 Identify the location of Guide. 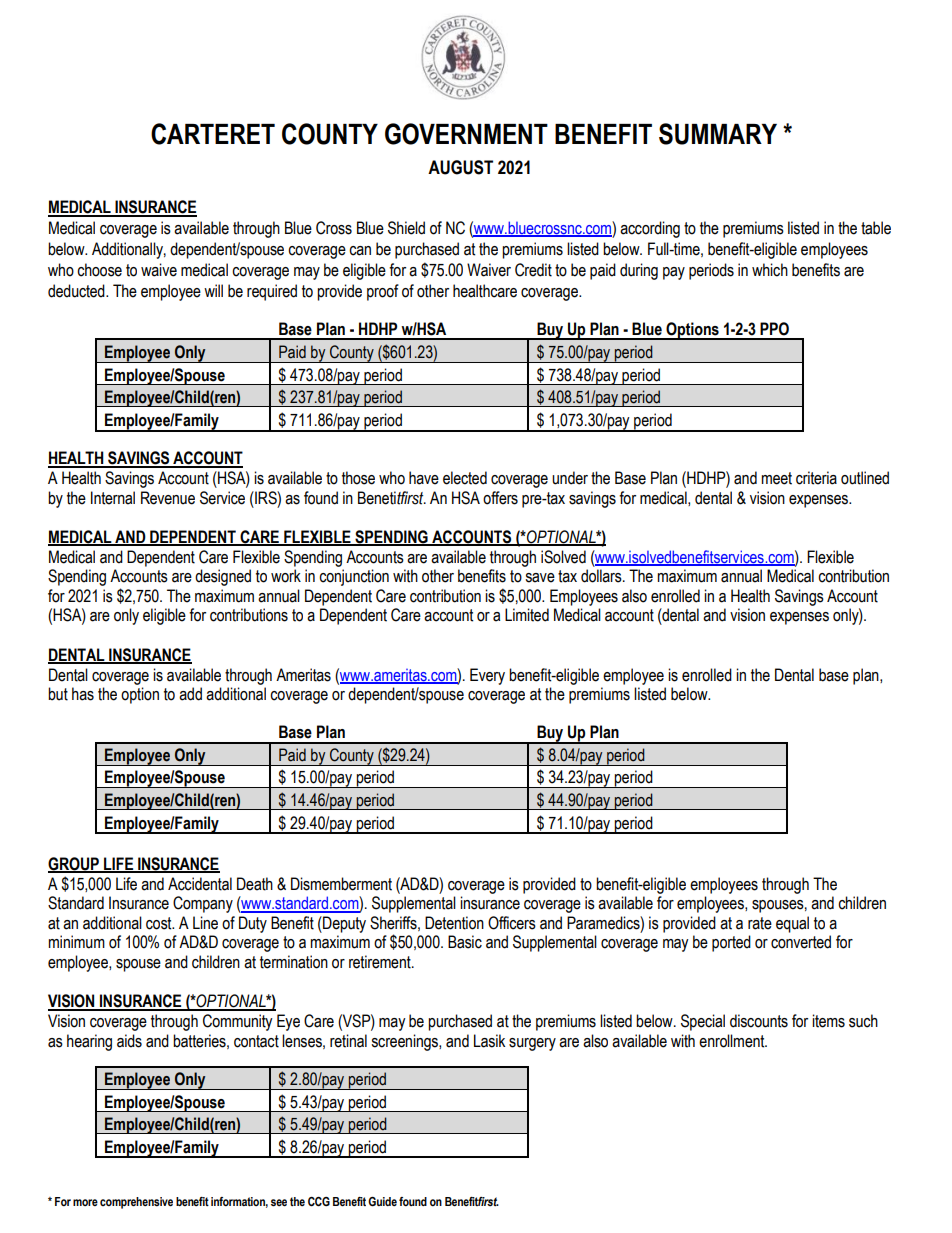
(382, 1201).
